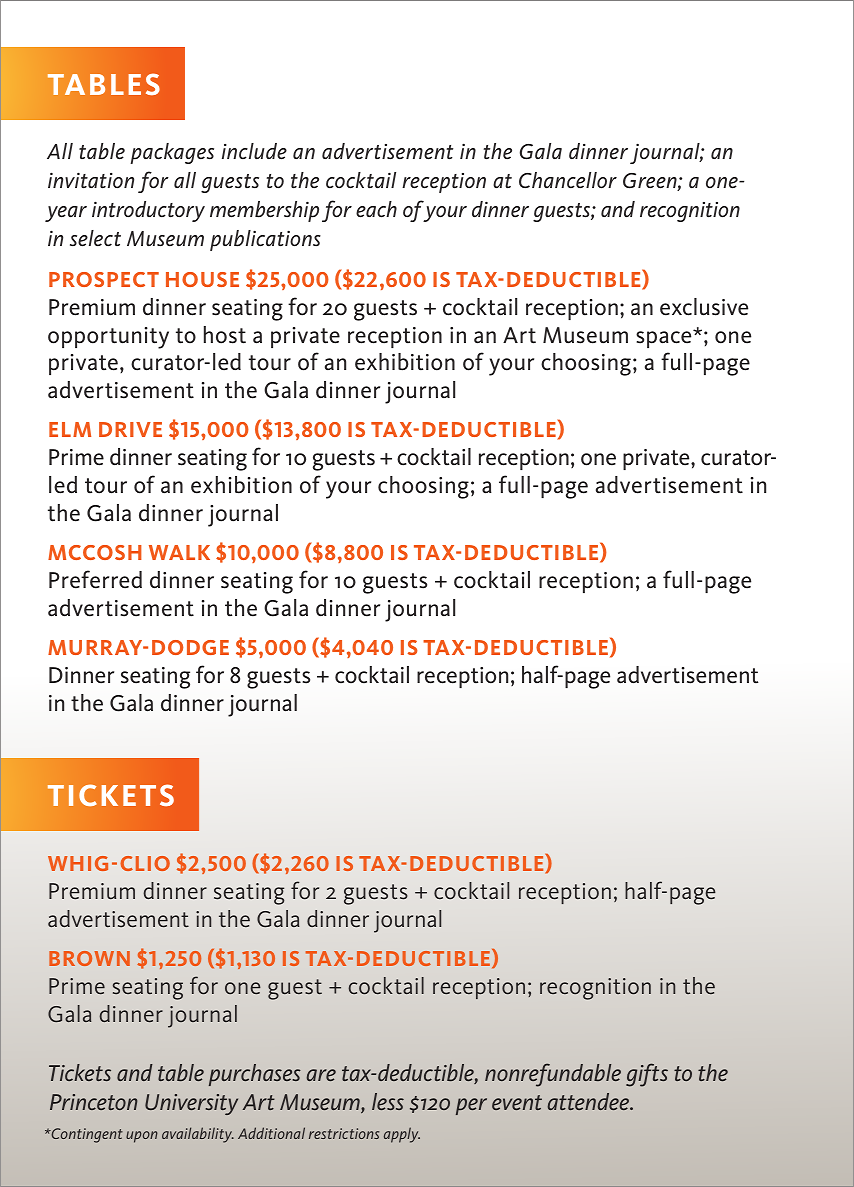 The image size is (854, 1187). I want to click on upon, so click(142, 1137).
